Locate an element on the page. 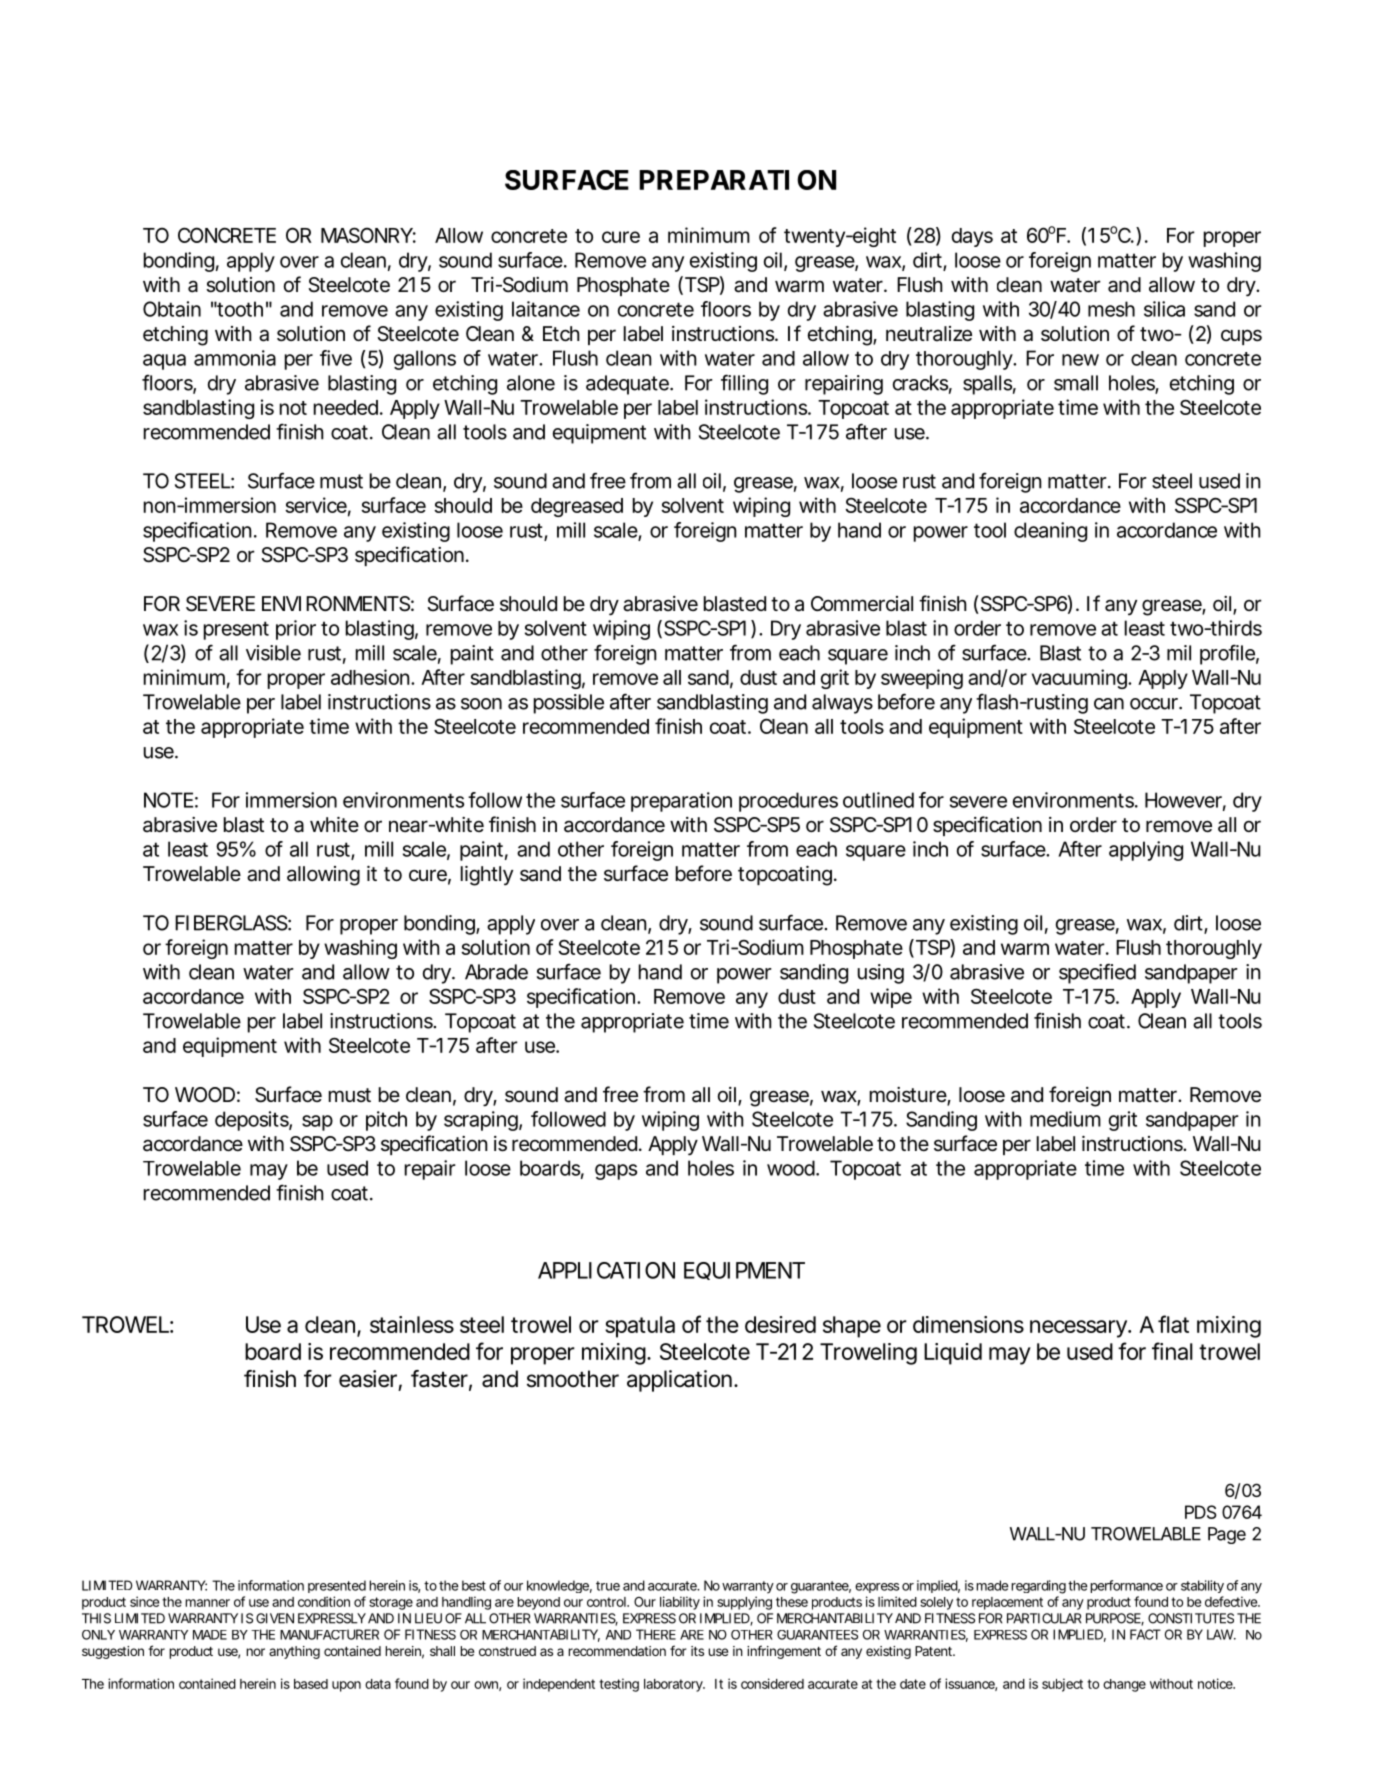 The height and width of the image is (1790, 1383). necessary is located at coordinates (1079, 1329).
